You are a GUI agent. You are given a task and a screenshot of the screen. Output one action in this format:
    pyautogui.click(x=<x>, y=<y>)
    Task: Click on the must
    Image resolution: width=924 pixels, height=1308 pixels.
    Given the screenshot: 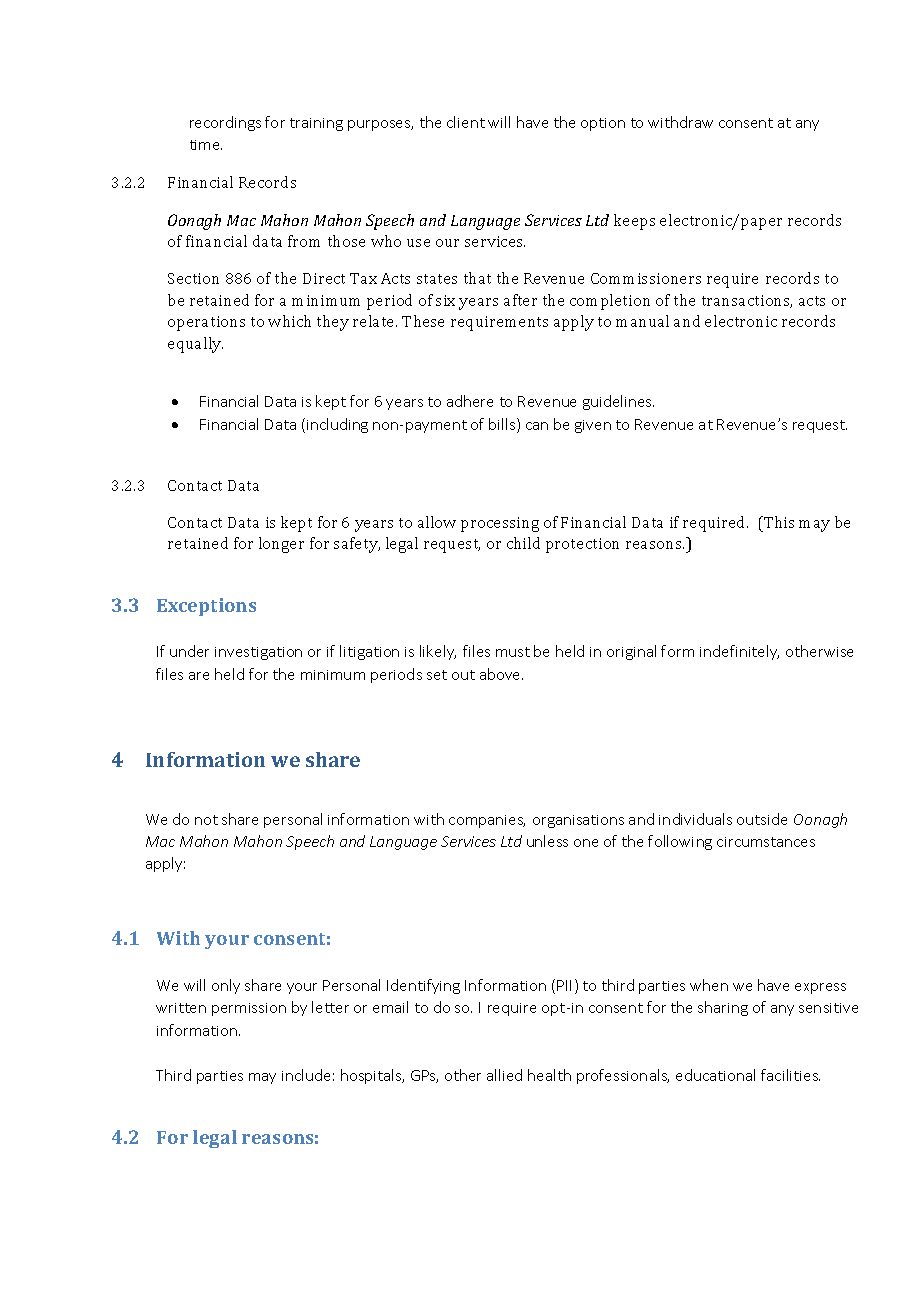 What is the action you would take?
    pyautogui.click(x=513, y=652)
